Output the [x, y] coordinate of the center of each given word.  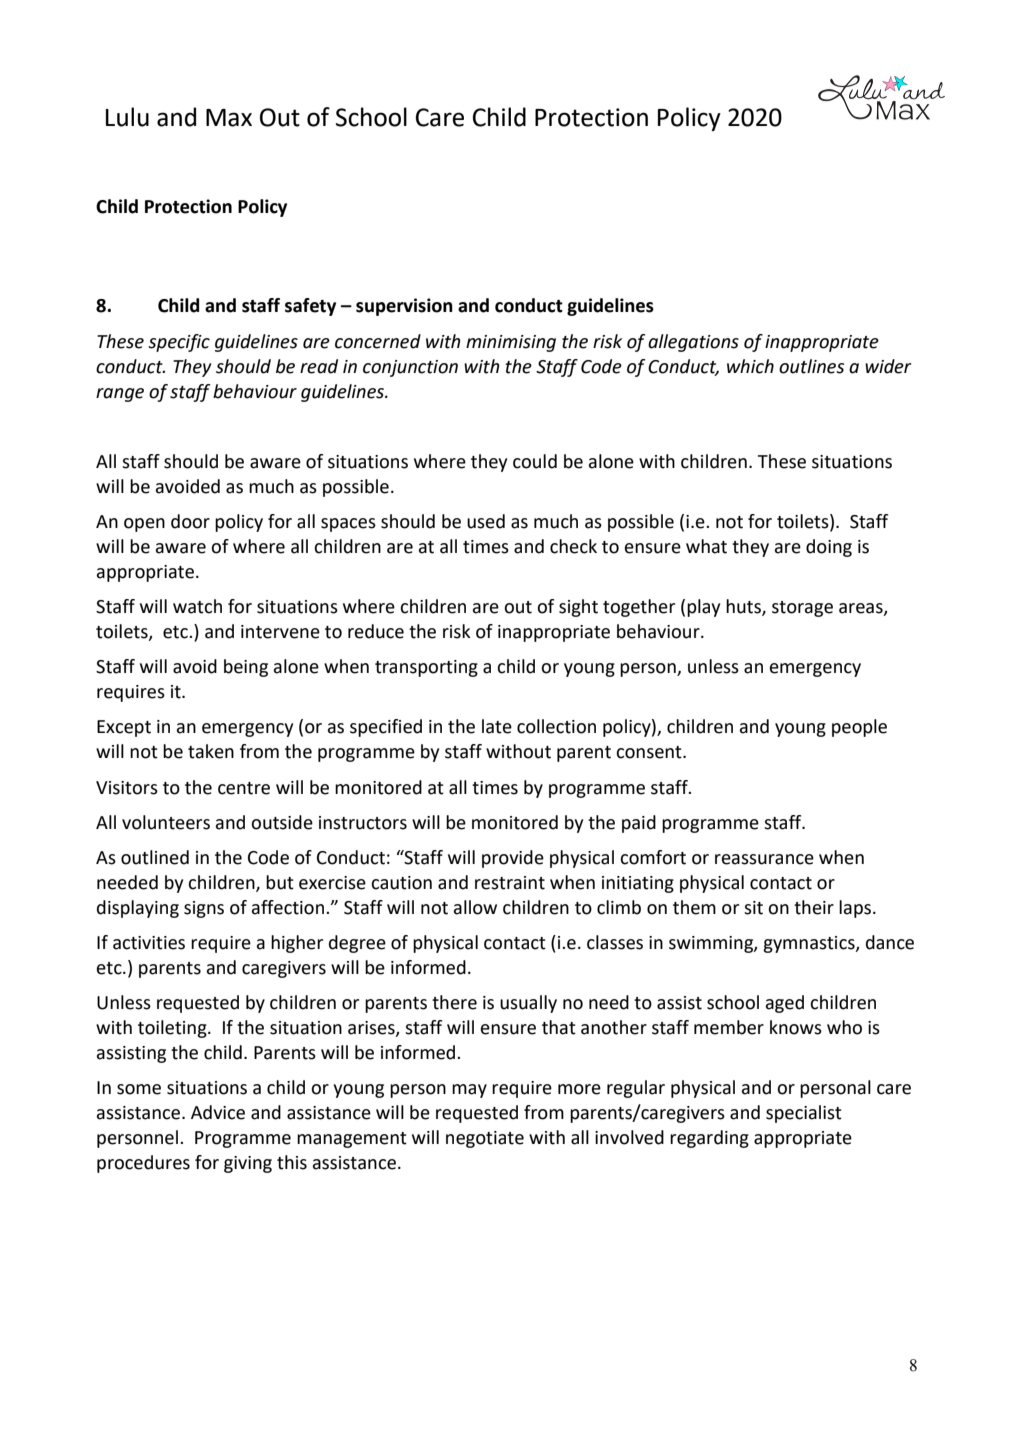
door [190, 521]
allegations [693, 343]
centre [244, 788]
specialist [804, 1114]
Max [229, 118]
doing [829, 548]
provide [513, 859]
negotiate [485, 1139]
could [535, 461]
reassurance [764, 859]
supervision [404, 307]
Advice [218, 1112]
